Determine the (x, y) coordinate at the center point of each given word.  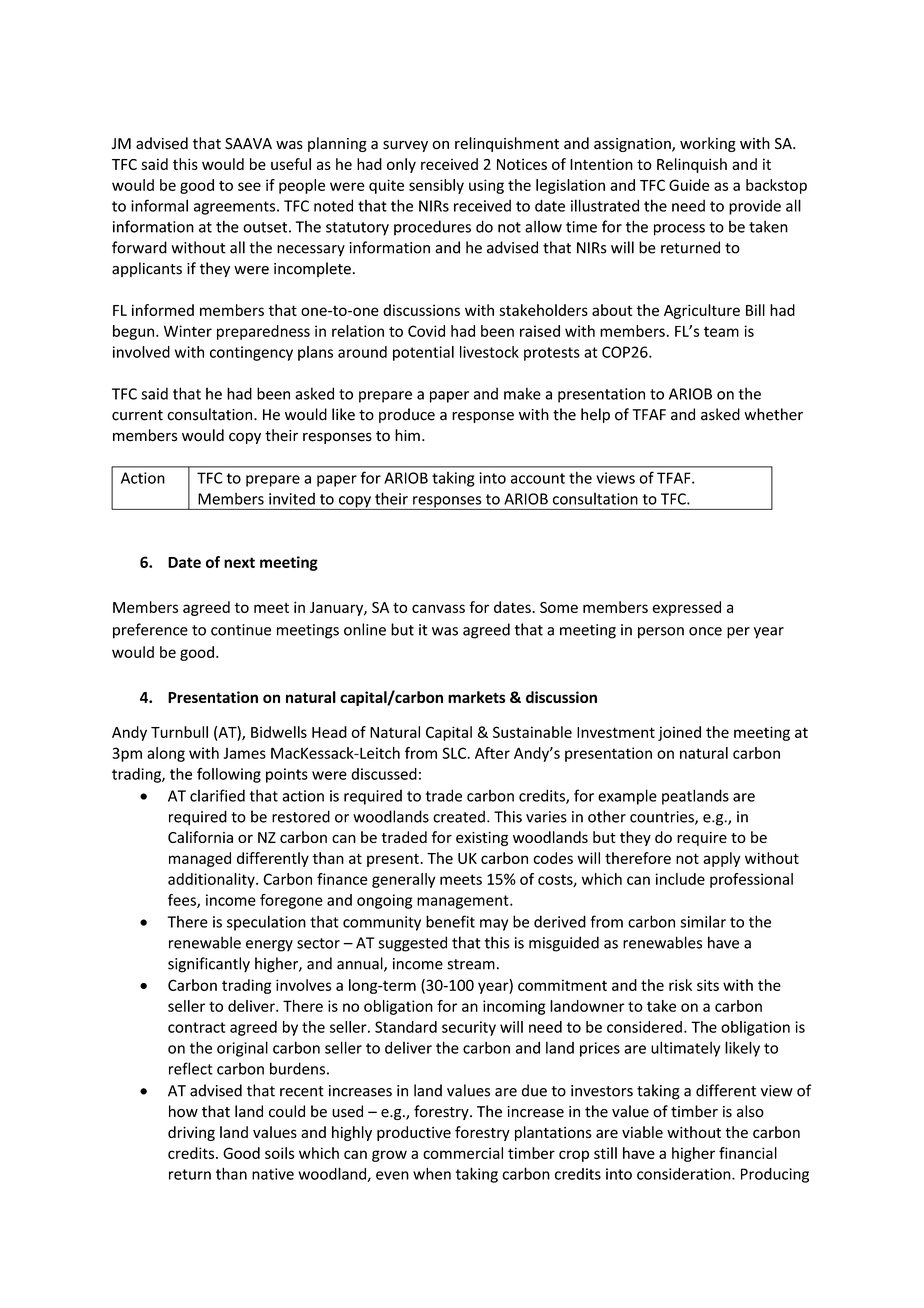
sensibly (436, 186)
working (708, 144)
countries (663, 818)
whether (773, 414)
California (200, 837)
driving (191, 1133)
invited (292, 498)
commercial (463, 1153)
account (538, 478)
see (249, 186)
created (459, 816)
